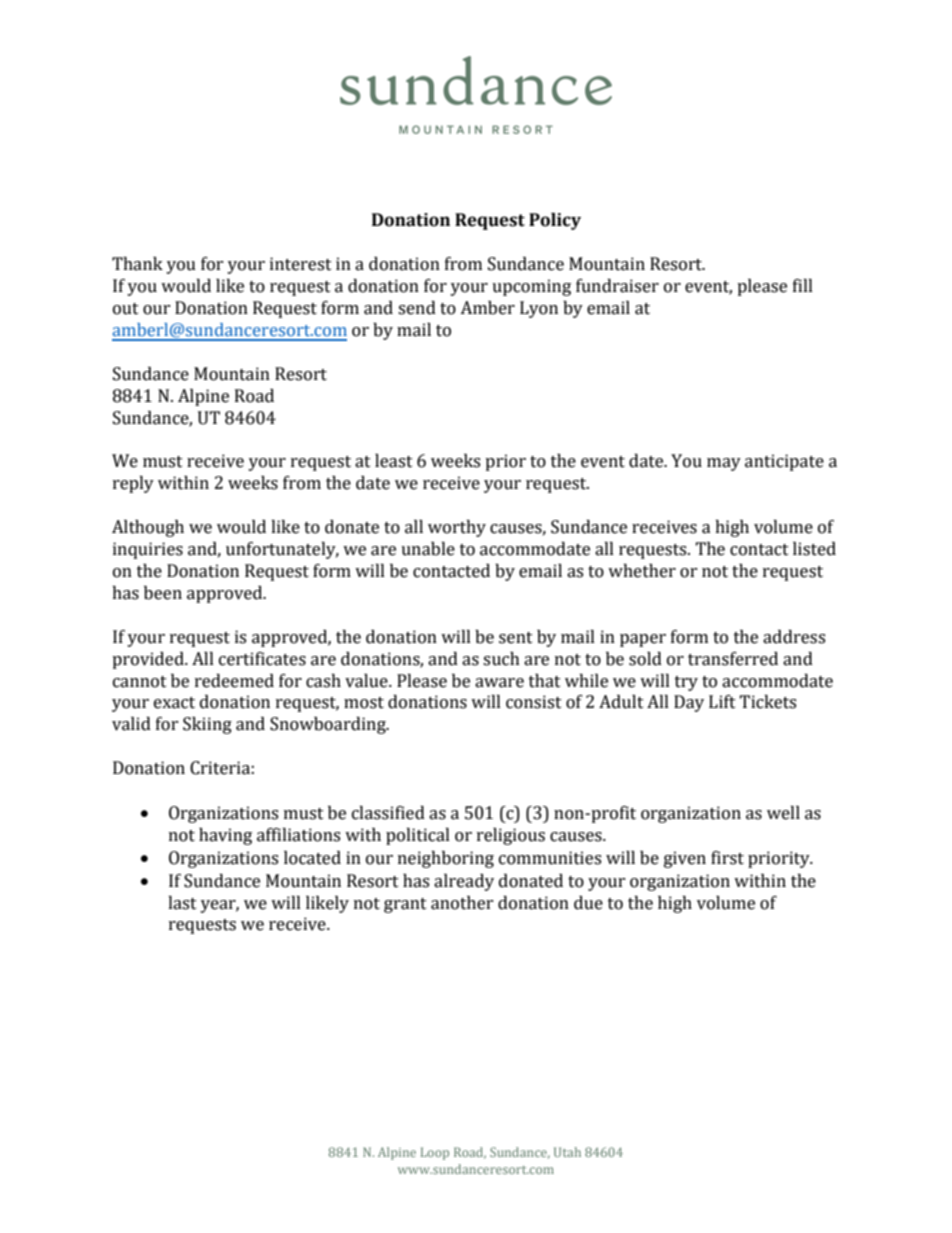 The image size is (952, 1233). What do you see at coordinates (531, 287) in the document?
I see `upcoming` at bounding box center [531, 287].
